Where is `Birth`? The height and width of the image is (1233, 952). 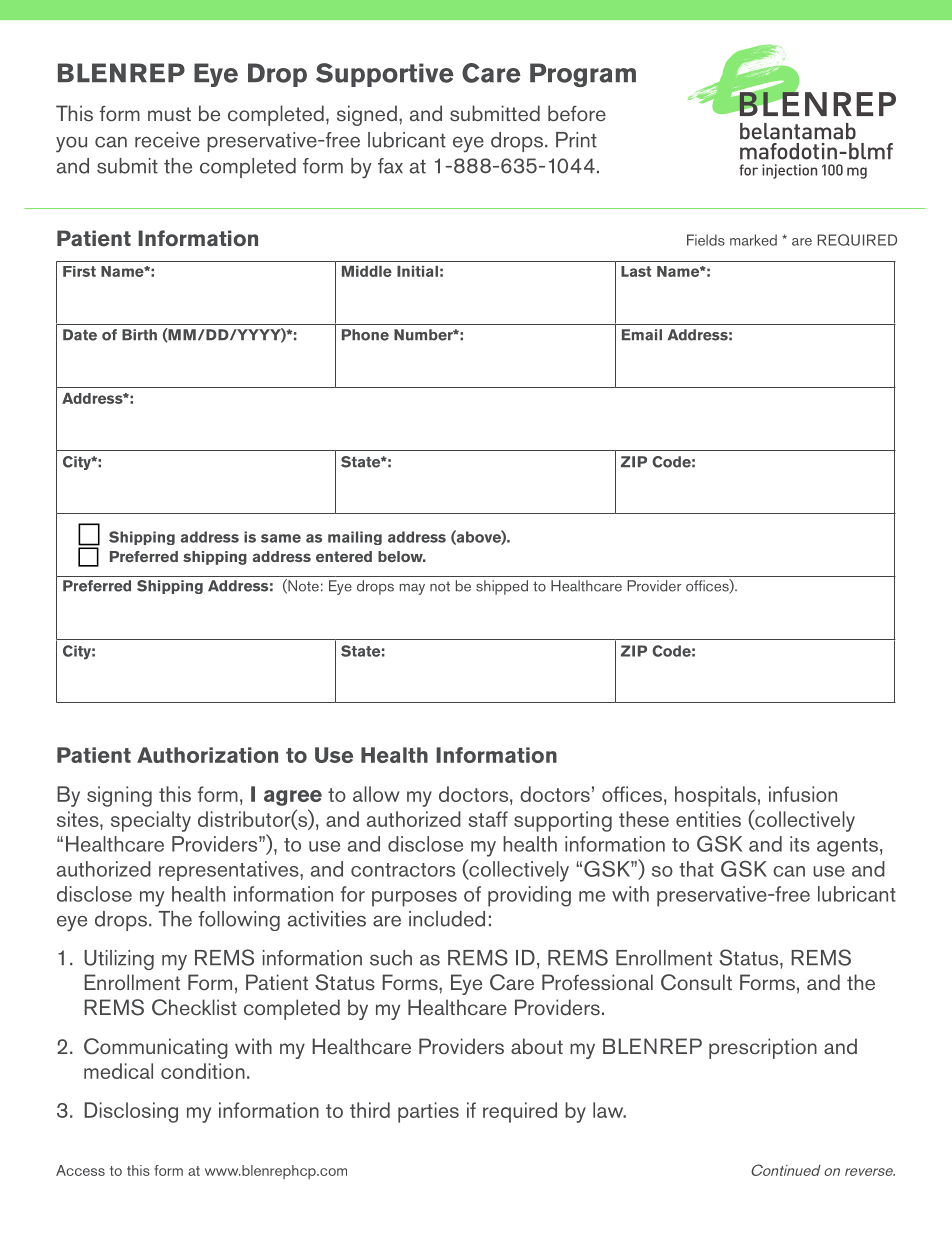 Birth is located at coordinates (139, 335).
